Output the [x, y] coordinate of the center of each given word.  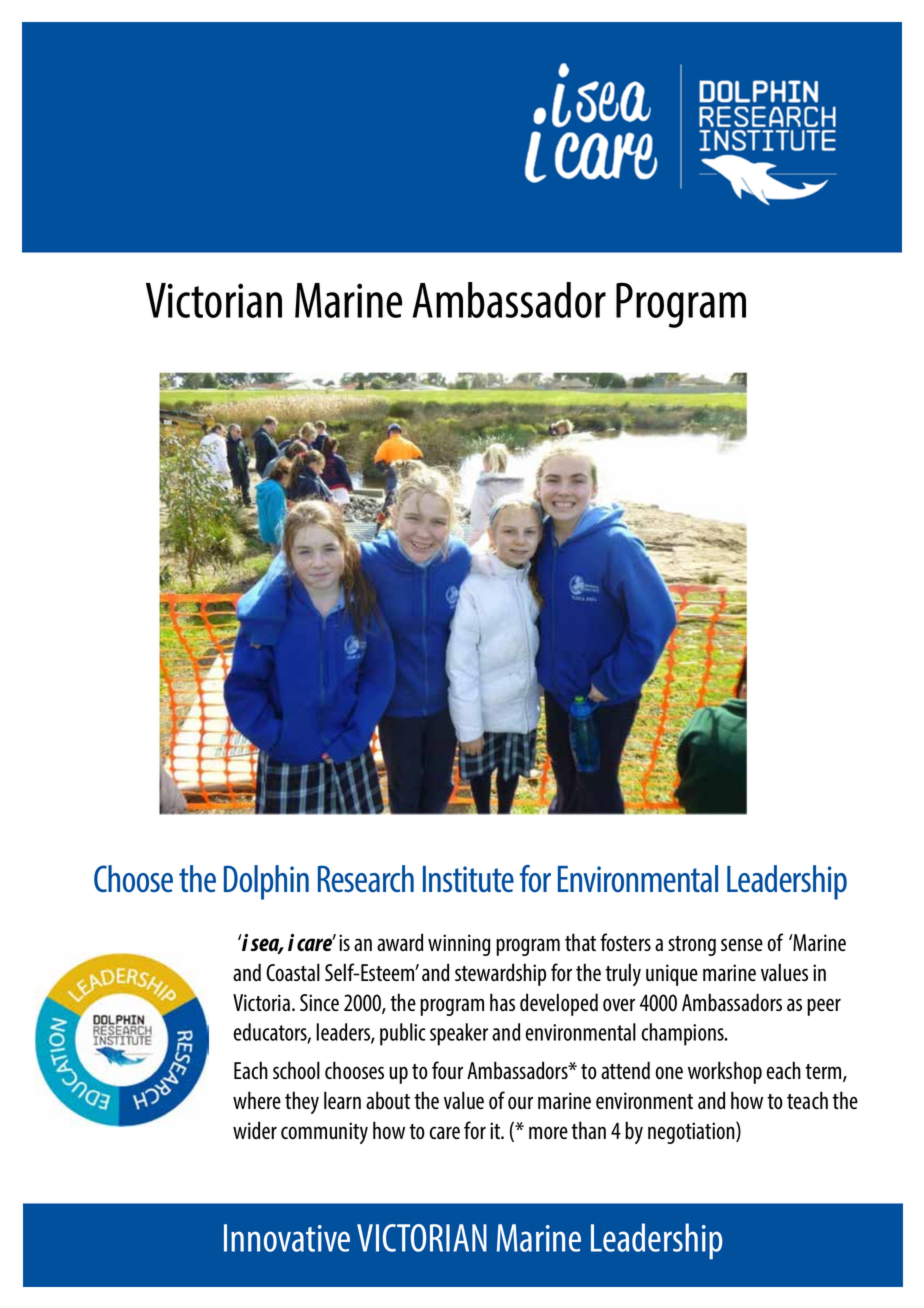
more [548, 1133]
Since [319, 1002]
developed [559, 1004]
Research [366, 879]
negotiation [692, 1132]
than [588, 1130]
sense [742, 944]
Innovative [287, 1238]
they [302, 1102]
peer [824, 1007]
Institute [468, 879]
